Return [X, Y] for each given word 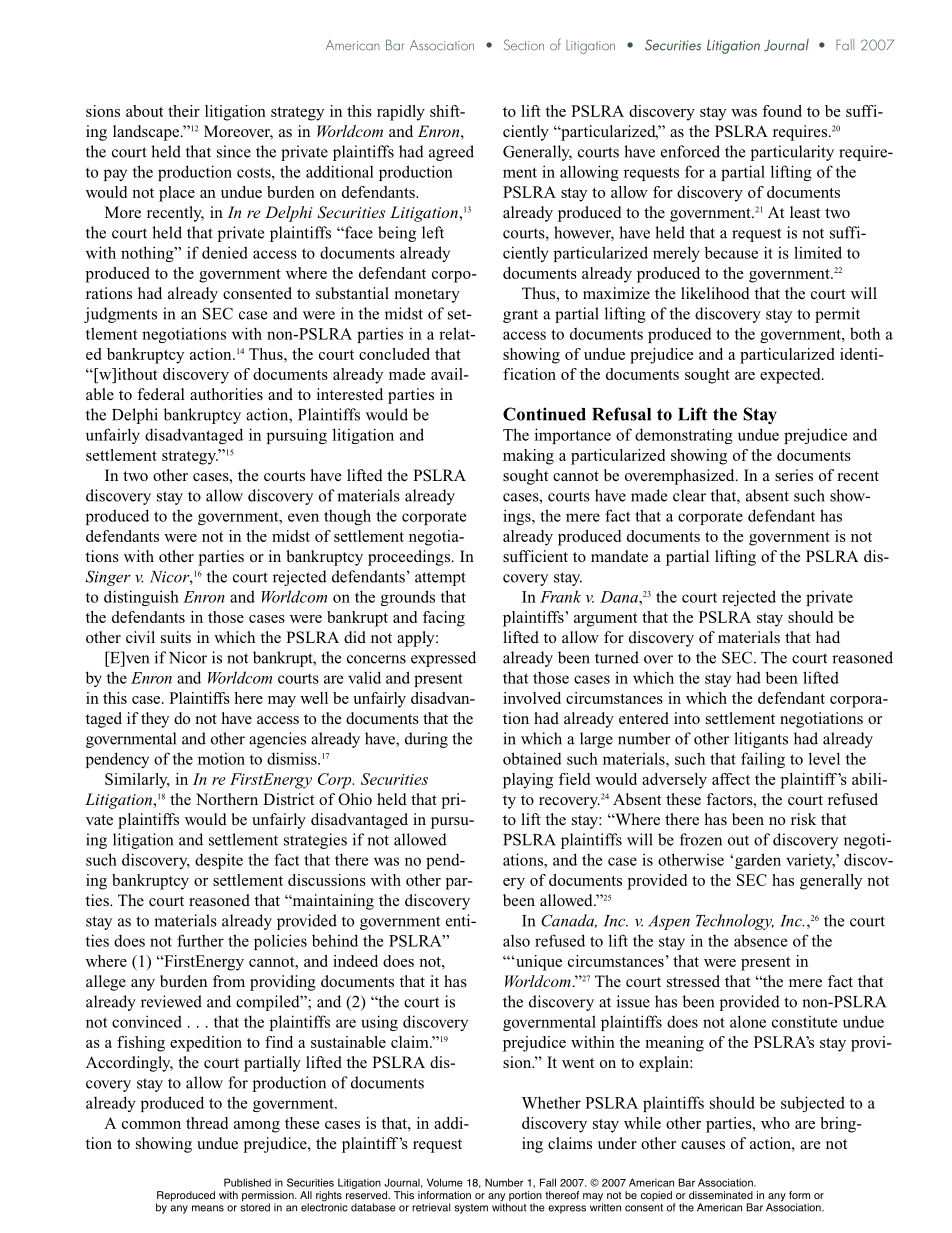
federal [161, 394]
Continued [544, 414]
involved [532, 698]
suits [176, 637]
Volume [445, 1182]
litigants [761, 740]
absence [760, 940]
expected [791, 376]
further [200, 940]
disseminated [721, 1195]
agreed [451, 153]
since [234, 151]
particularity [792, 153]
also [516, 941]
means [208, 1208]
